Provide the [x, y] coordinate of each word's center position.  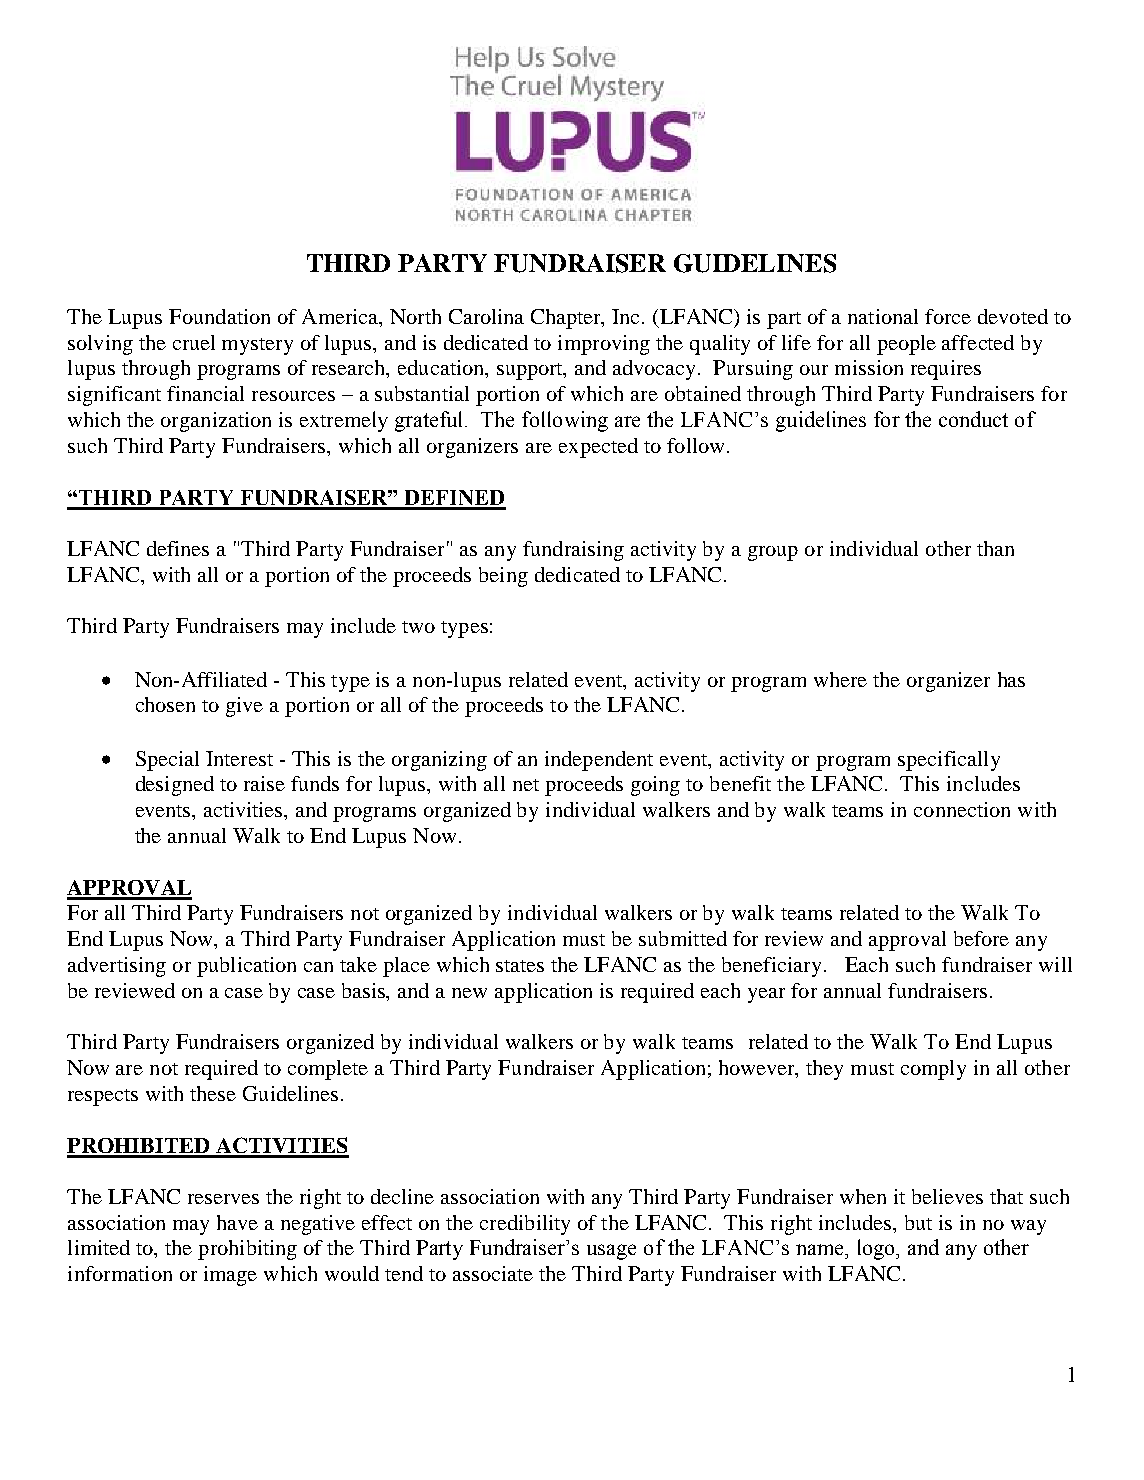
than [995, 548]
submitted [683, 938]
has [1011, 679]
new [469, 993]
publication [246, 967]
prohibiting [247, 1250]
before [981, 938]
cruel [194, 342]
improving [604, 345]
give [244, 707]
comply [933, 1070]
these [213, 1093]
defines [178, 548]
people [906, 345]
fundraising [573, 551]
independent [599, 761]
